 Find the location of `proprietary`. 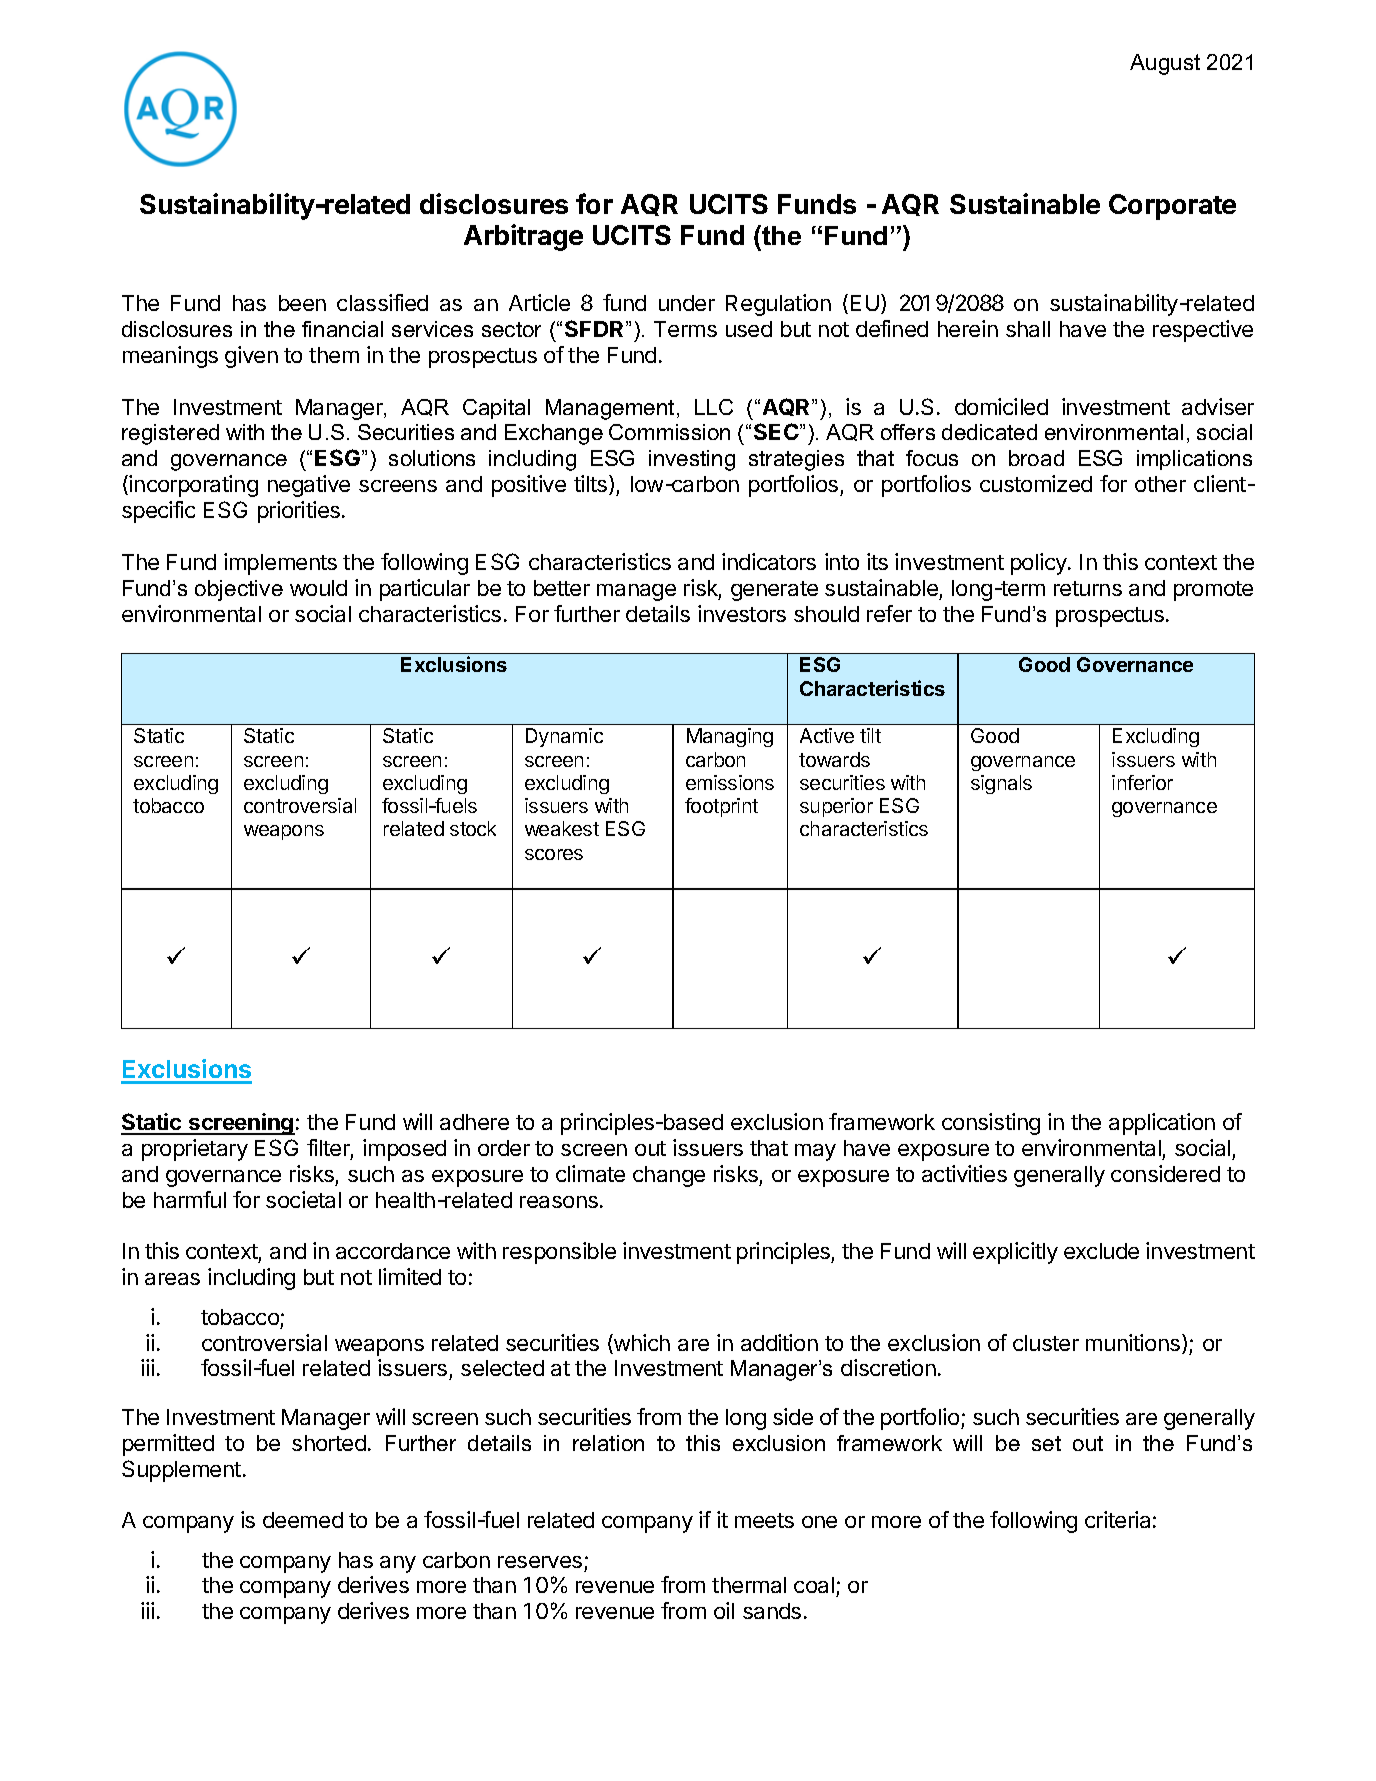

proprietary is located at coordinates (195, 1150).
